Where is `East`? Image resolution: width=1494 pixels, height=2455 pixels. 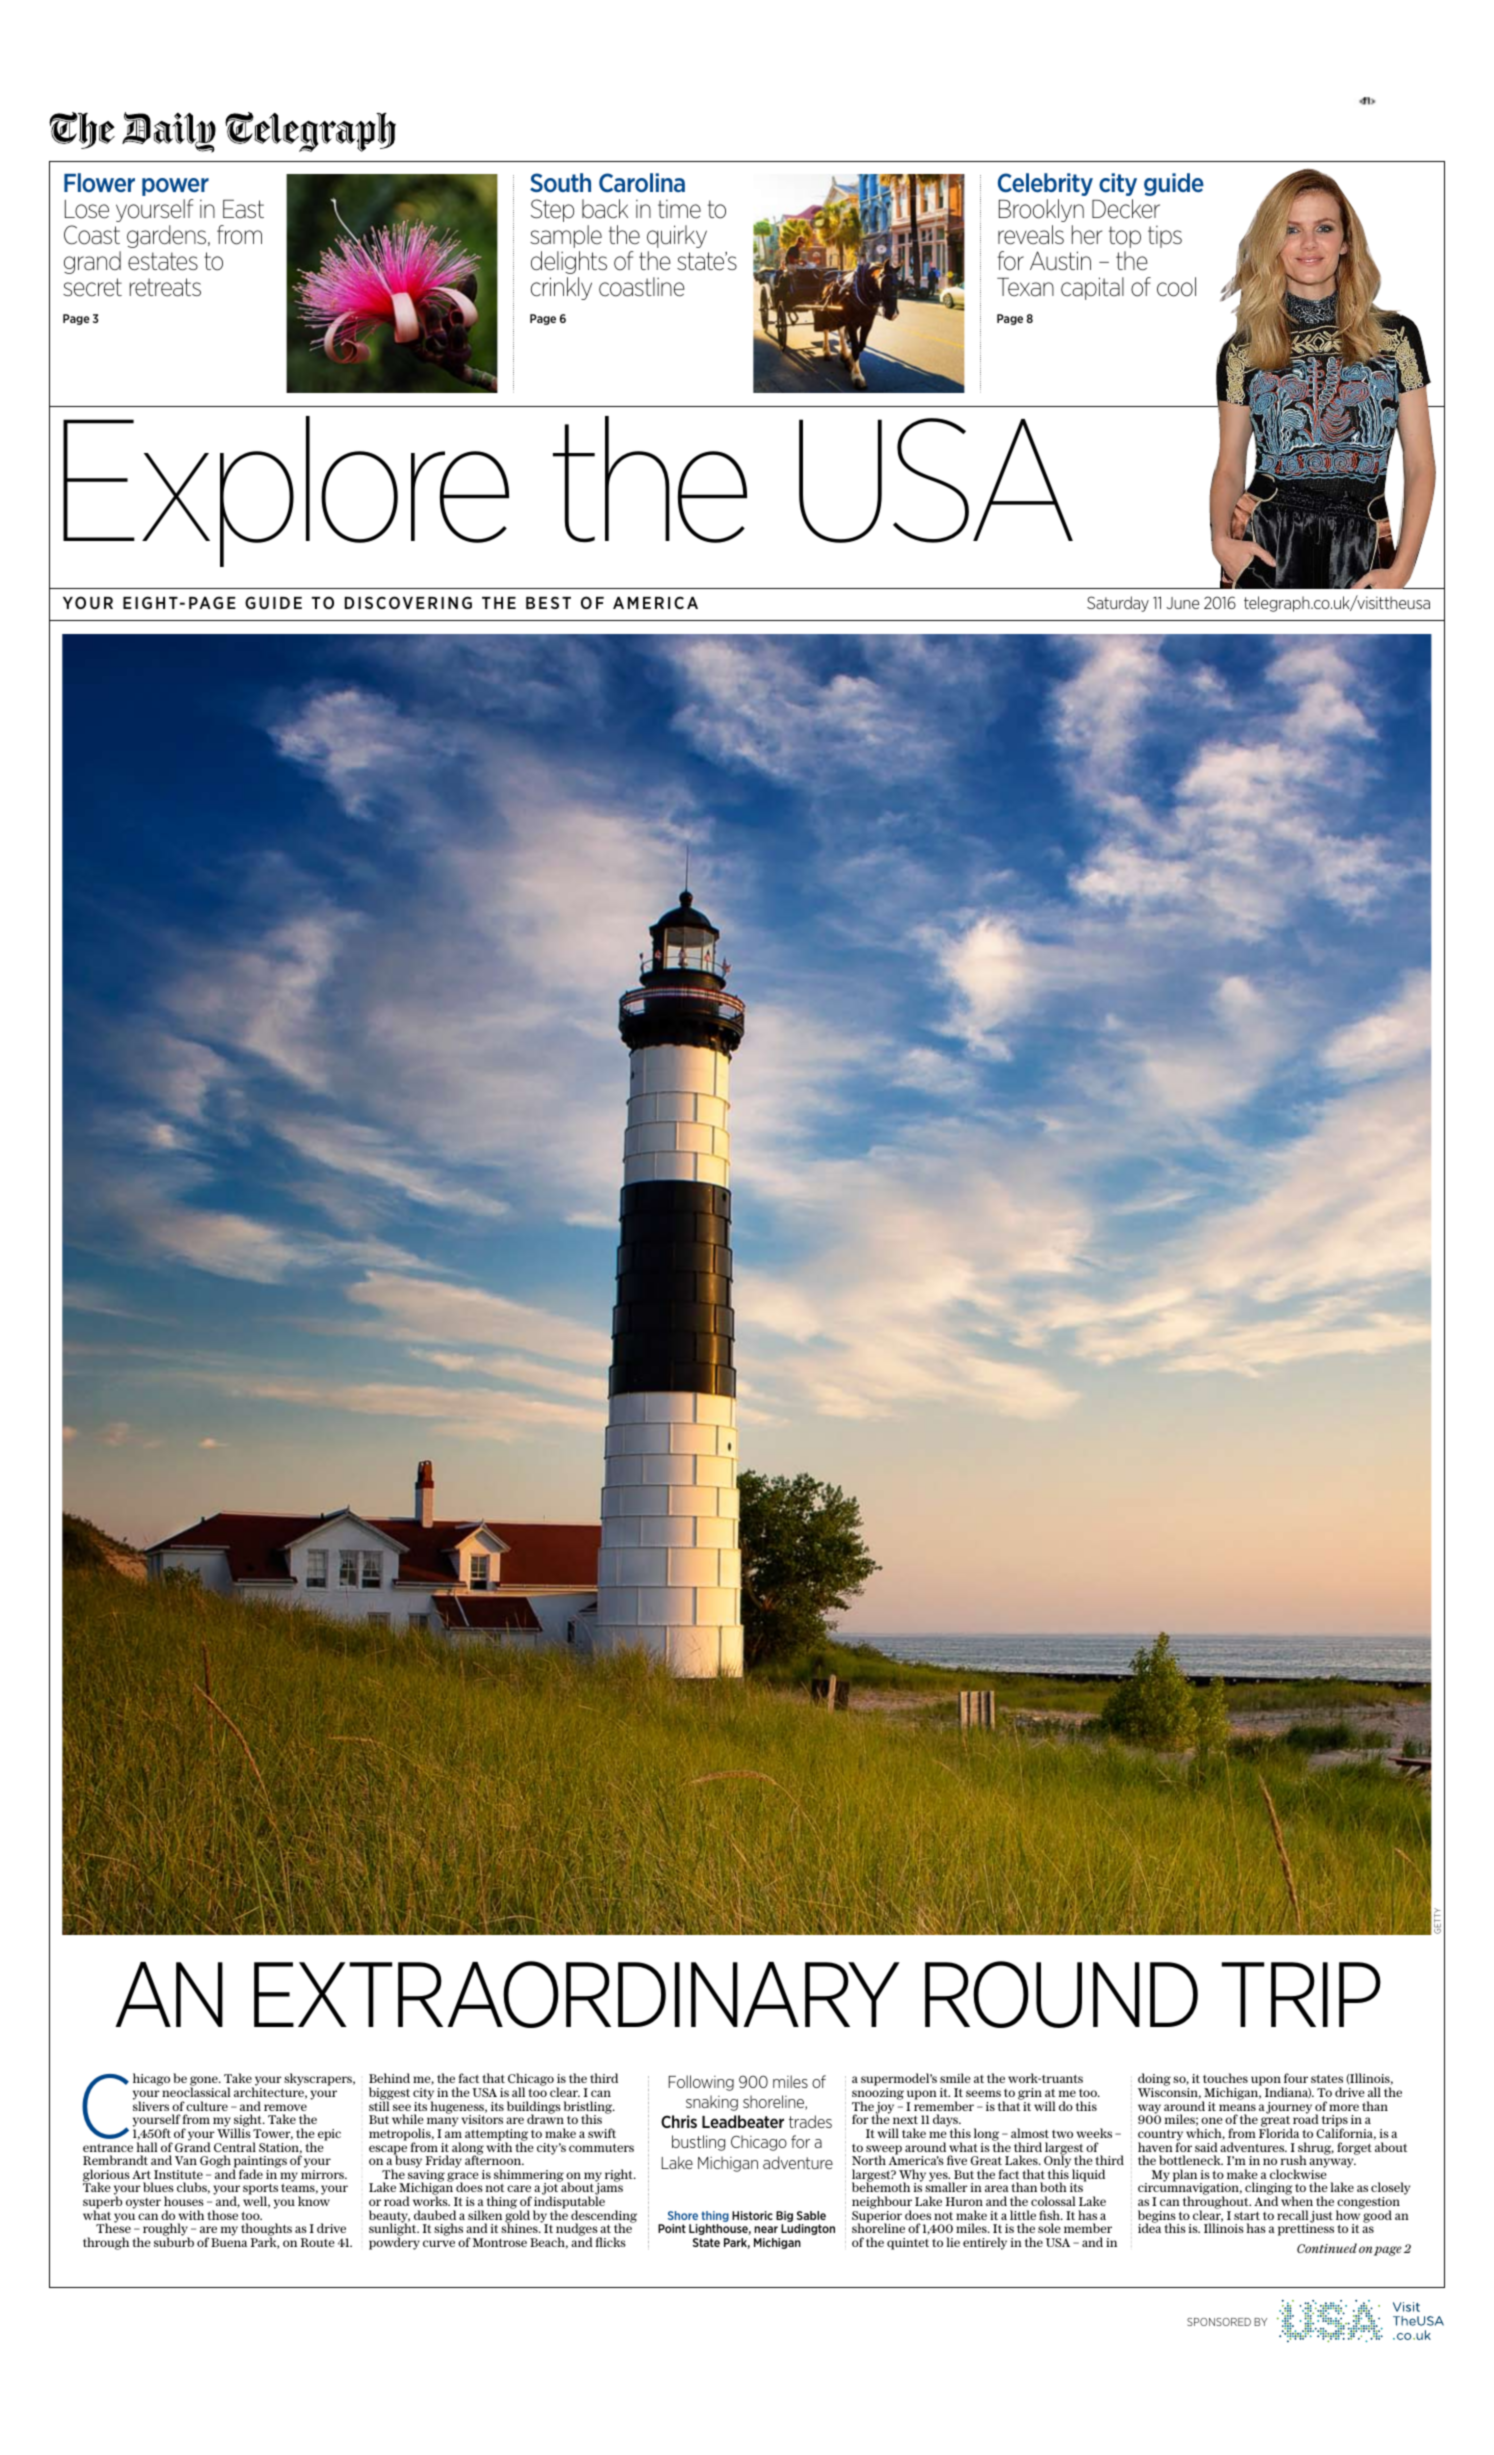 East is located at coordinates (243, 209).
